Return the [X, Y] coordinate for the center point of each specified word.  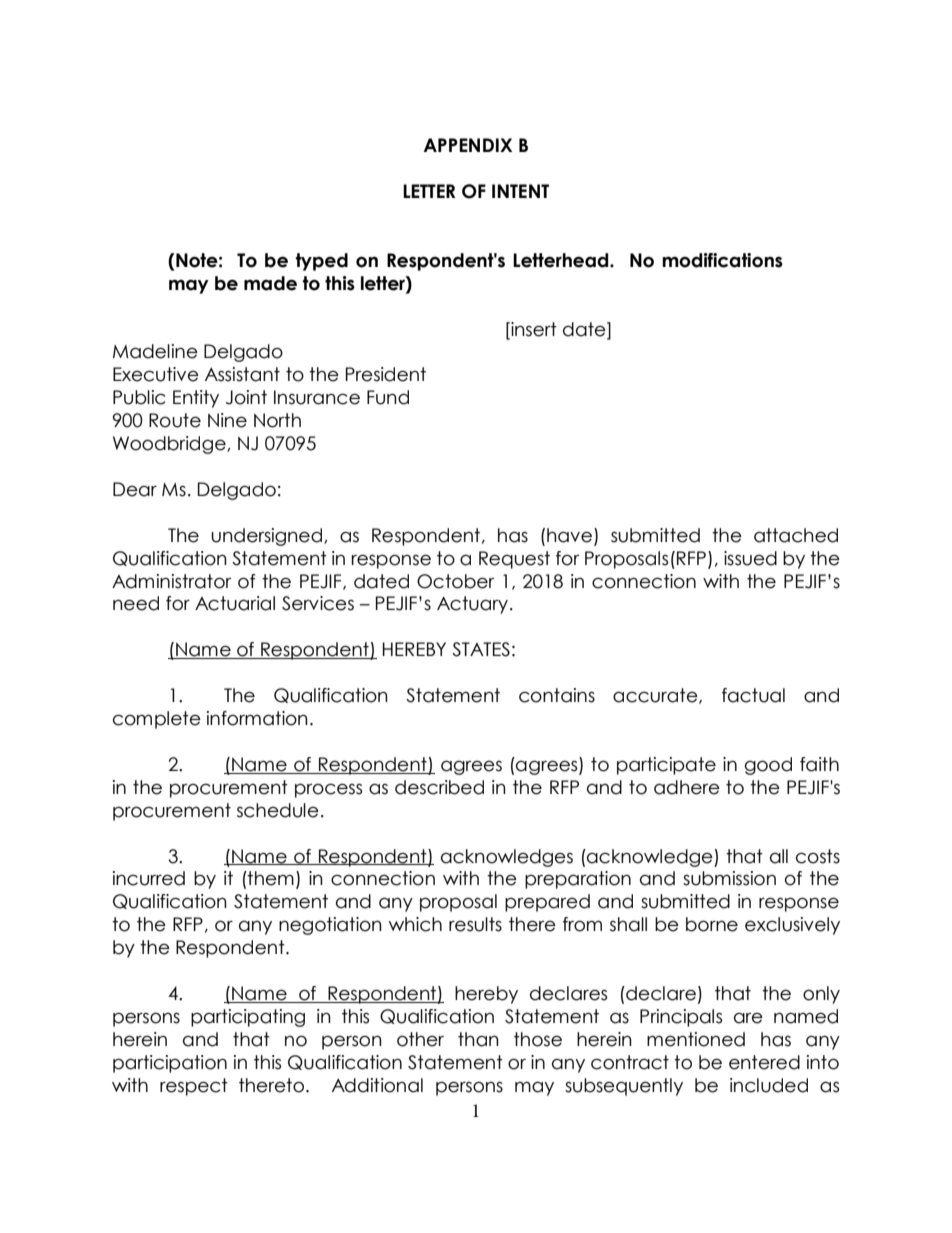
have [571, 536]
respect [194, 1087]
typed [322, 262]
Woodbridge [170, 445]
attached [796, 535]
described [439, 787]
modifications [722, 260]
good [768, 766]
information [257, 718]
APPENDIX [468, 145]
